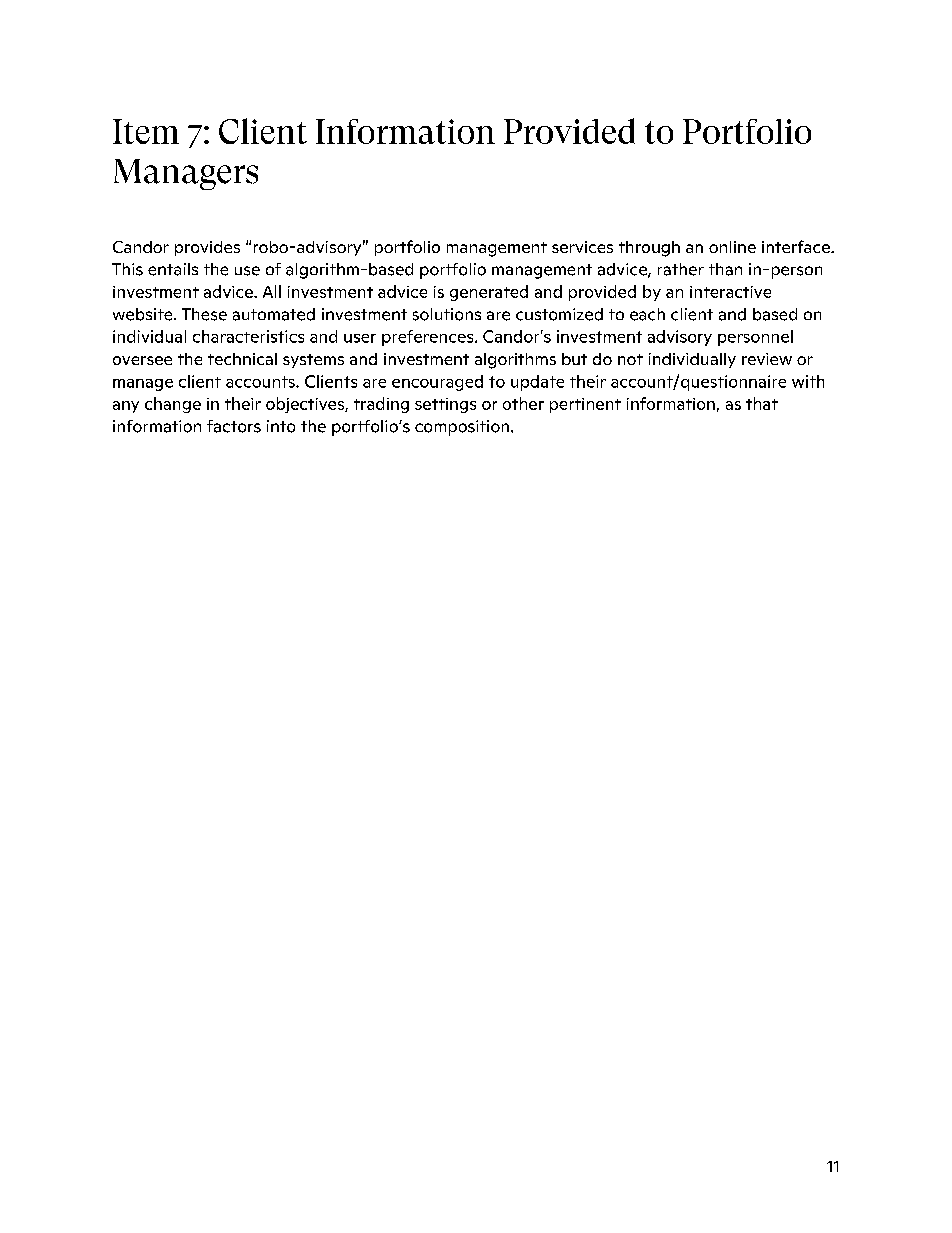 The height and width of the screenshot is (1233, 952). Describe the element at coordinates (234, 426) in the screenshot. I see `factors` at that location.
